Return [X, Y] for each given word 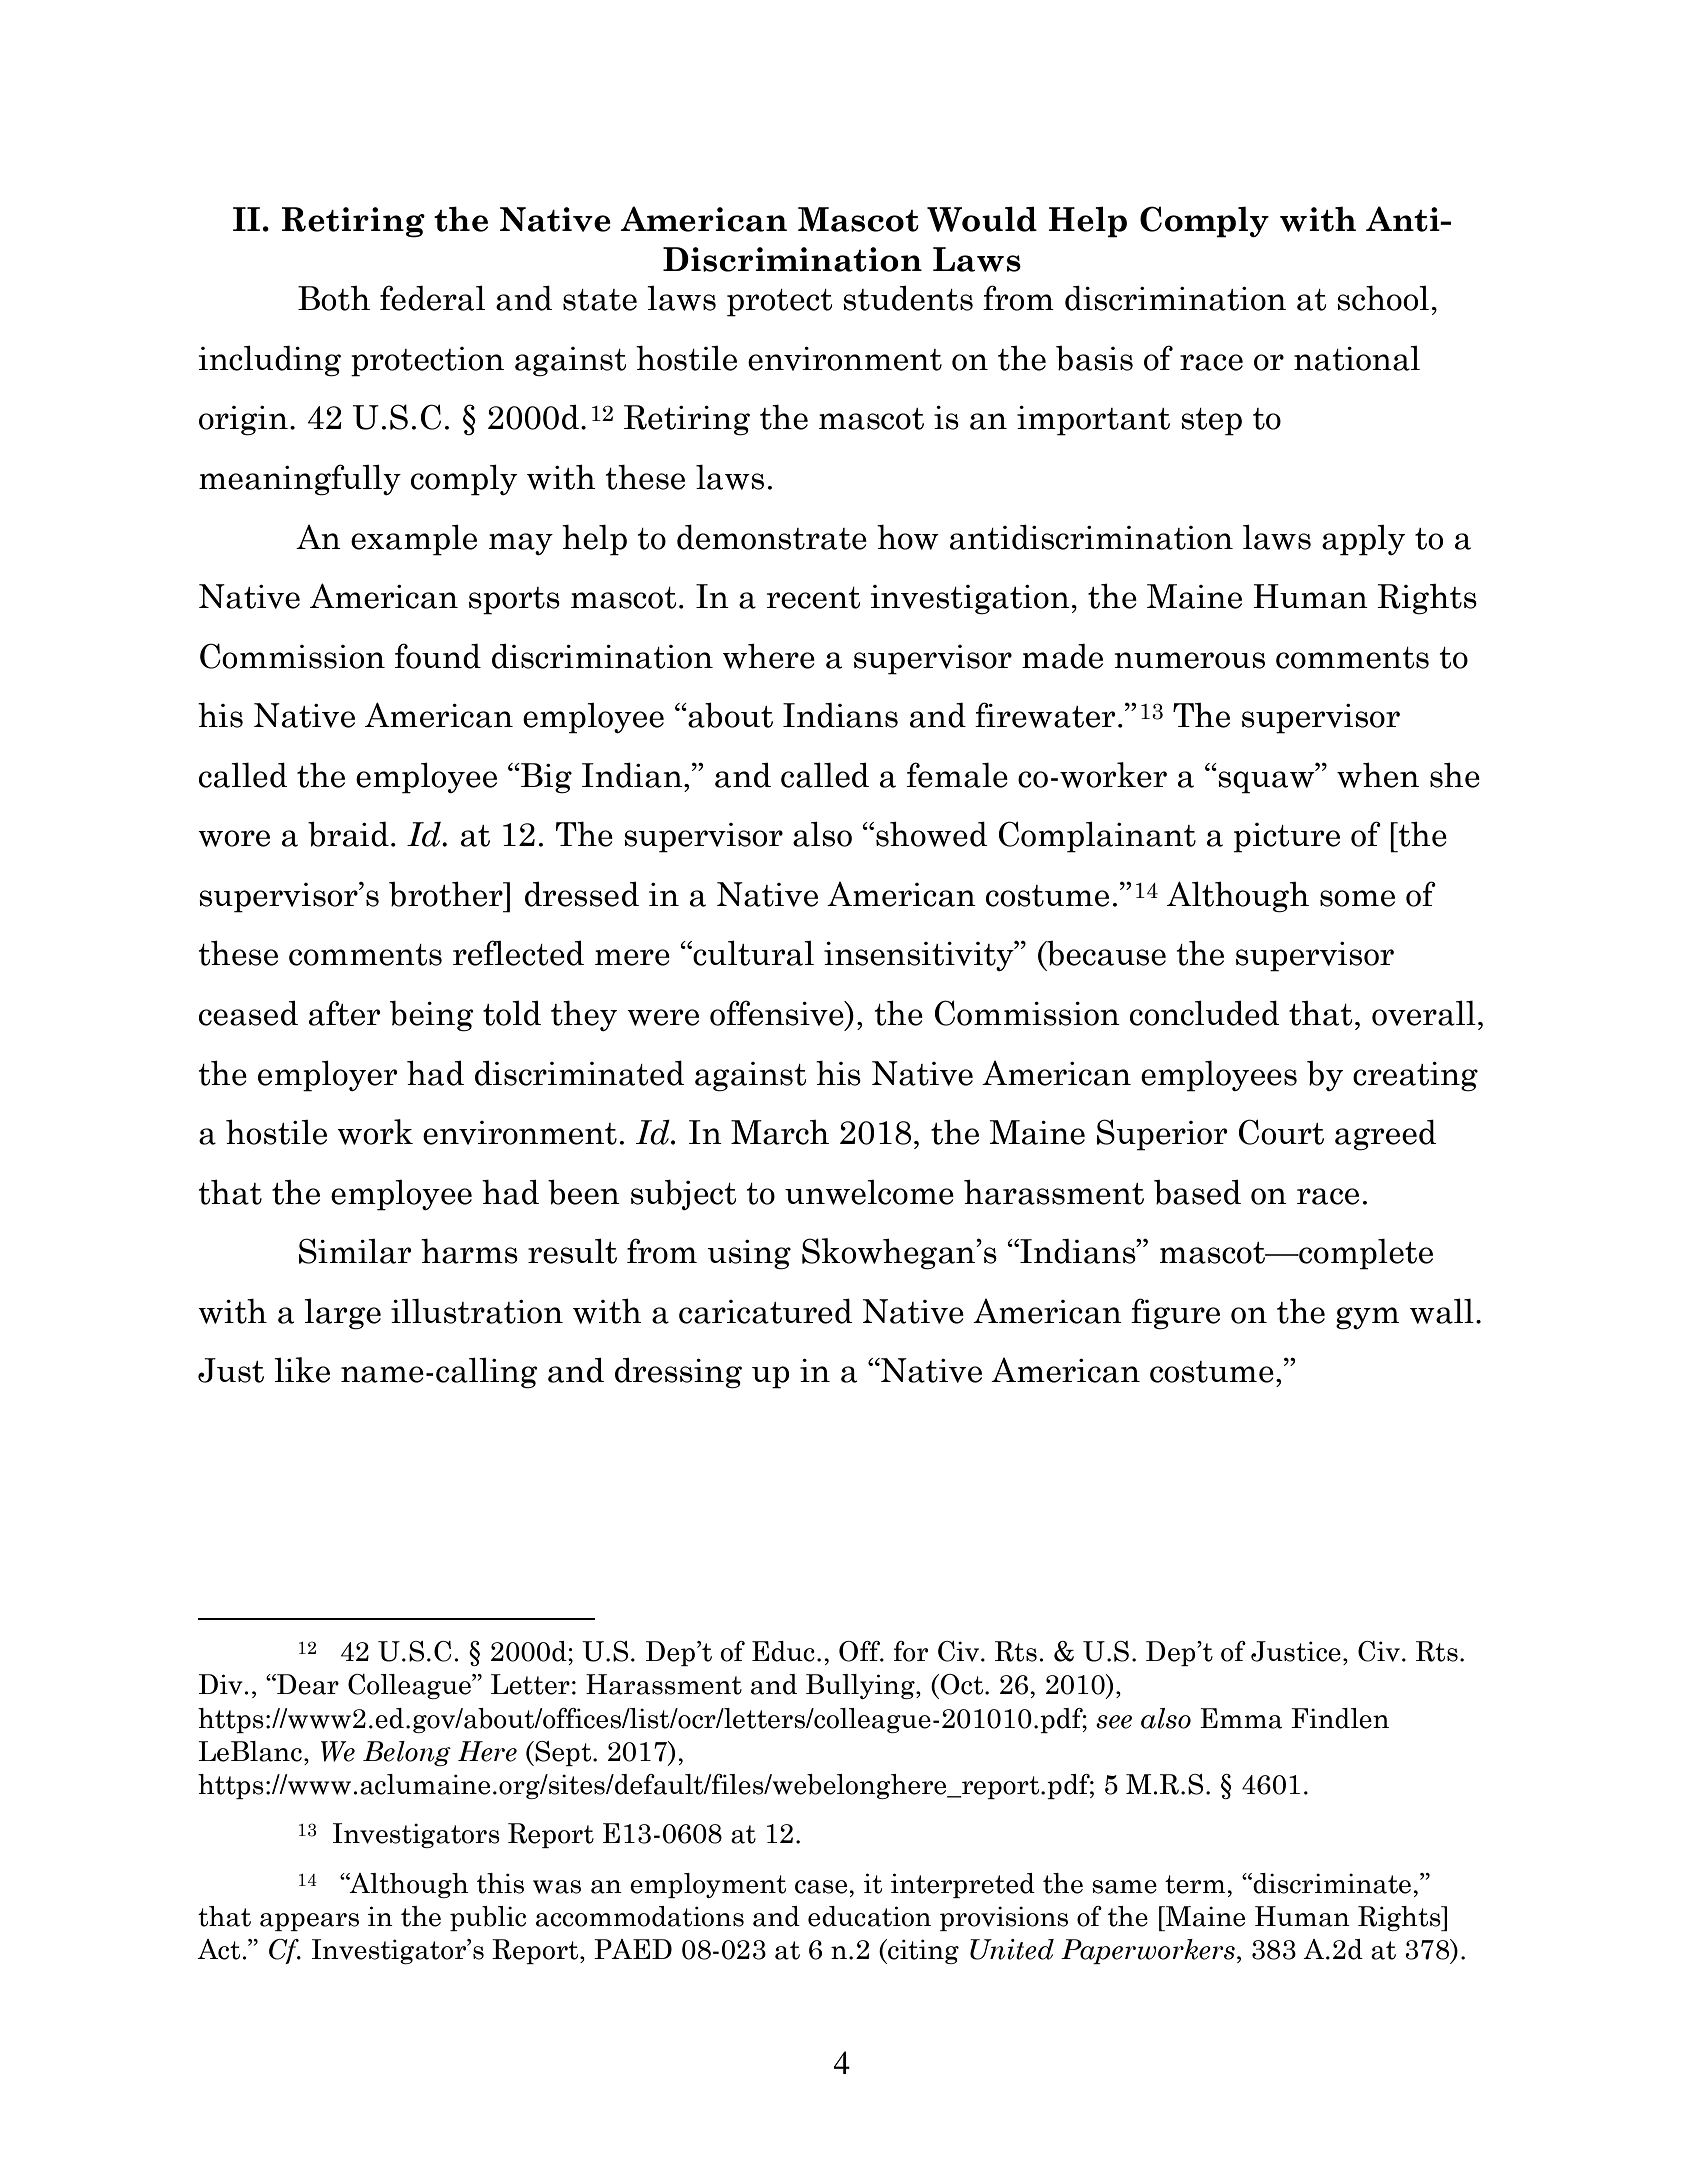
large [342, 1314]
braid [348, 834]
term [1196, 1884]
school [1383, 298]
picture [1287, 838]
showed [932, 834]
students [908, 298]
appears [309, 1922]
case [822, 1887]
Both [334, 298]
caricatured [766, 1311]
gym [1367, 1318]
